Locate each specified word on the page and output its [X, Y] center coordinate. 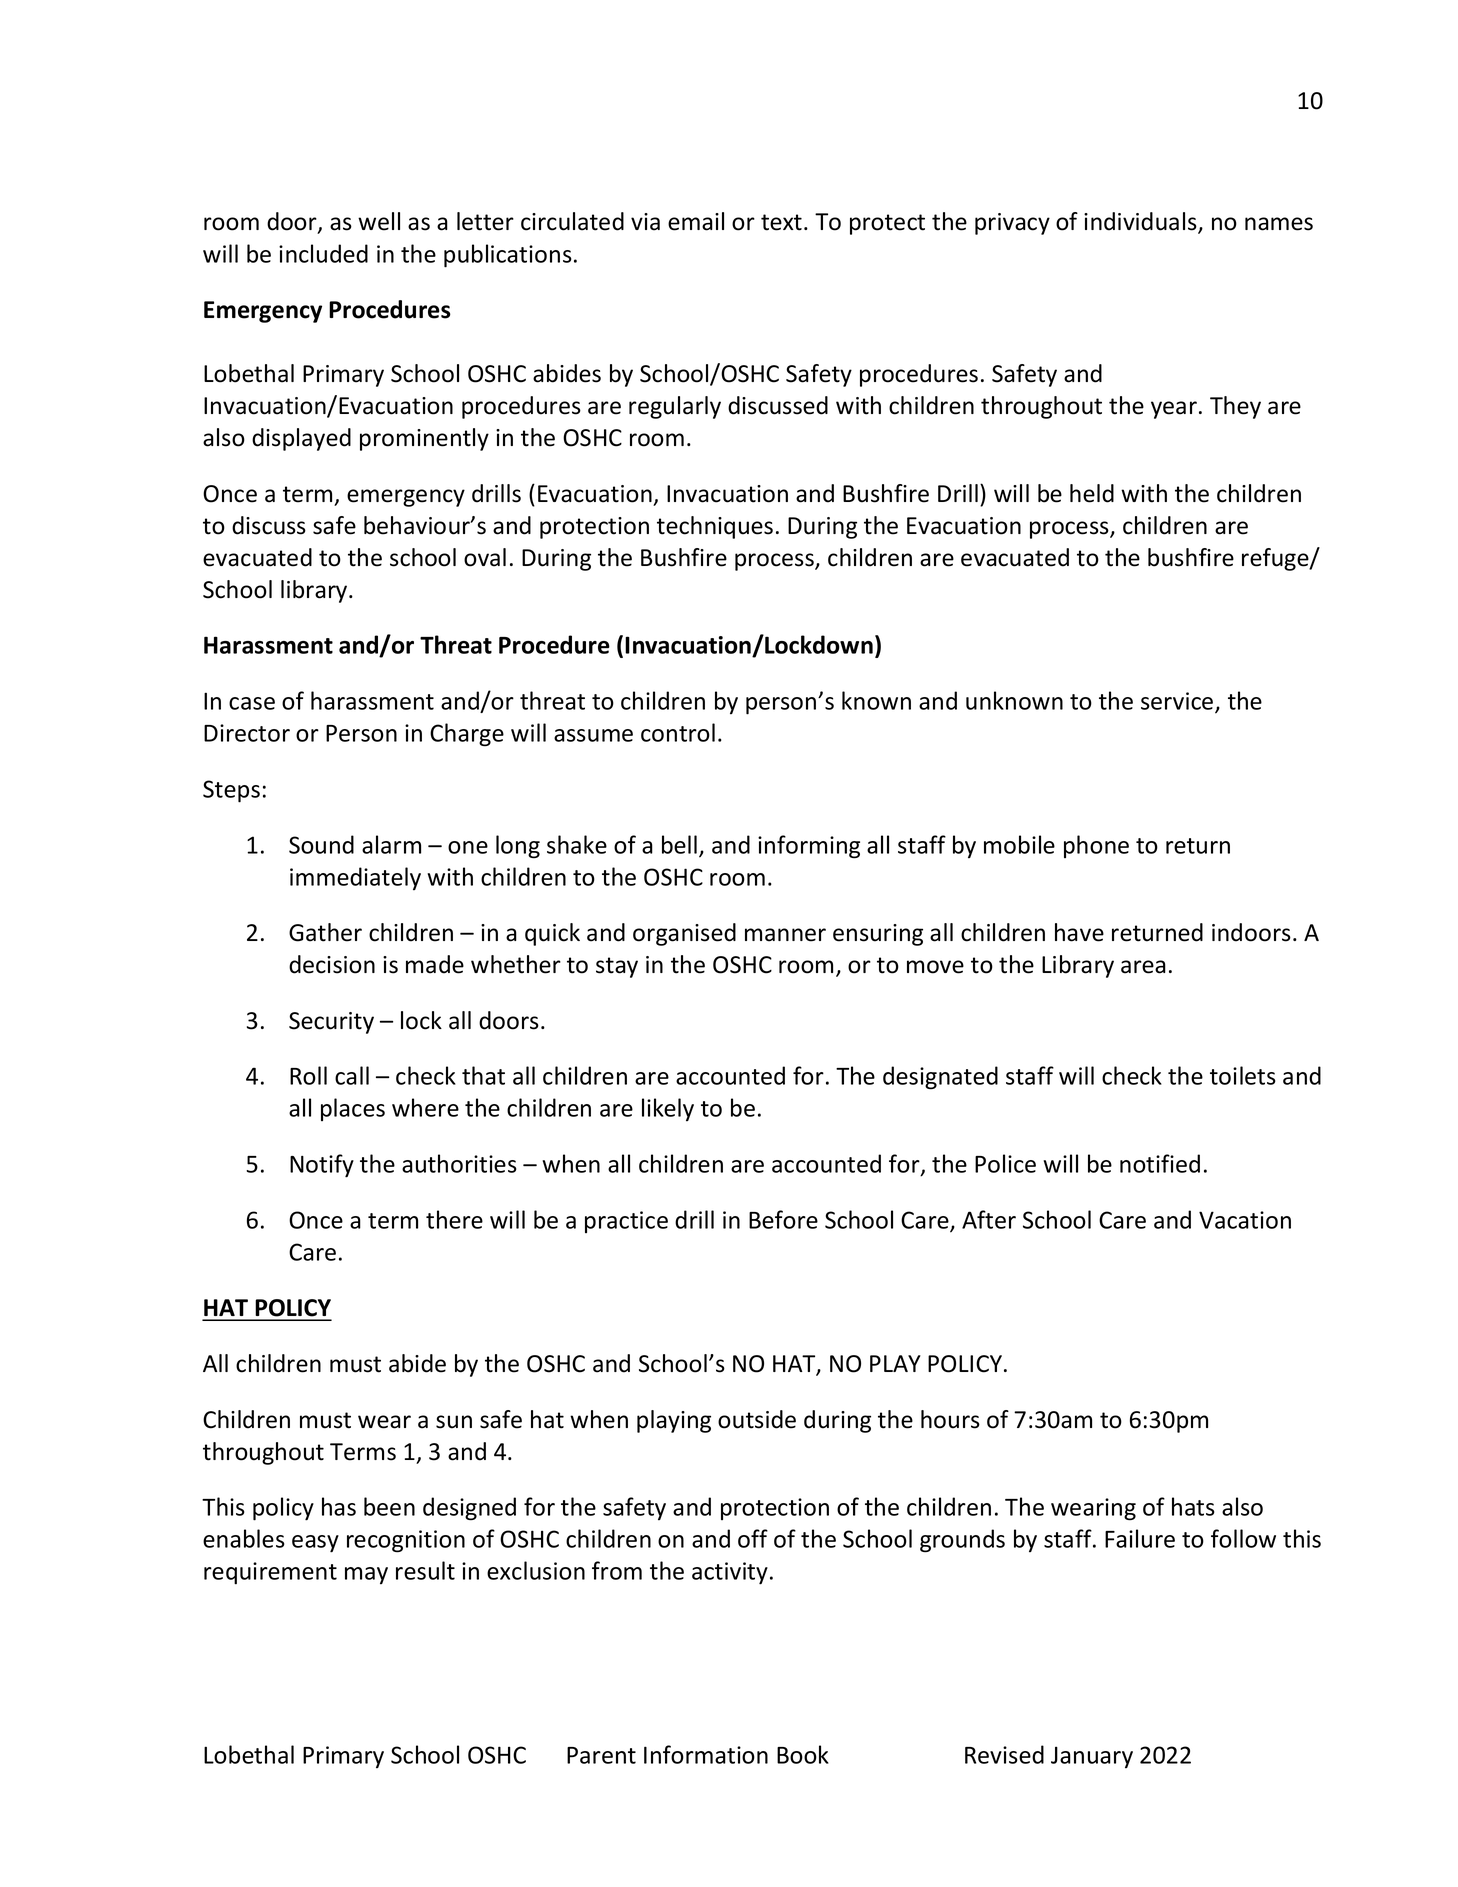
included [323, 253]
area [1143, 967]
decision [332, 964]
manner [785, 935]
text [781, 222]
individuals [1141, 222]
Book [803, 1754]
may [366, 1576]
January [1092, 1757]
